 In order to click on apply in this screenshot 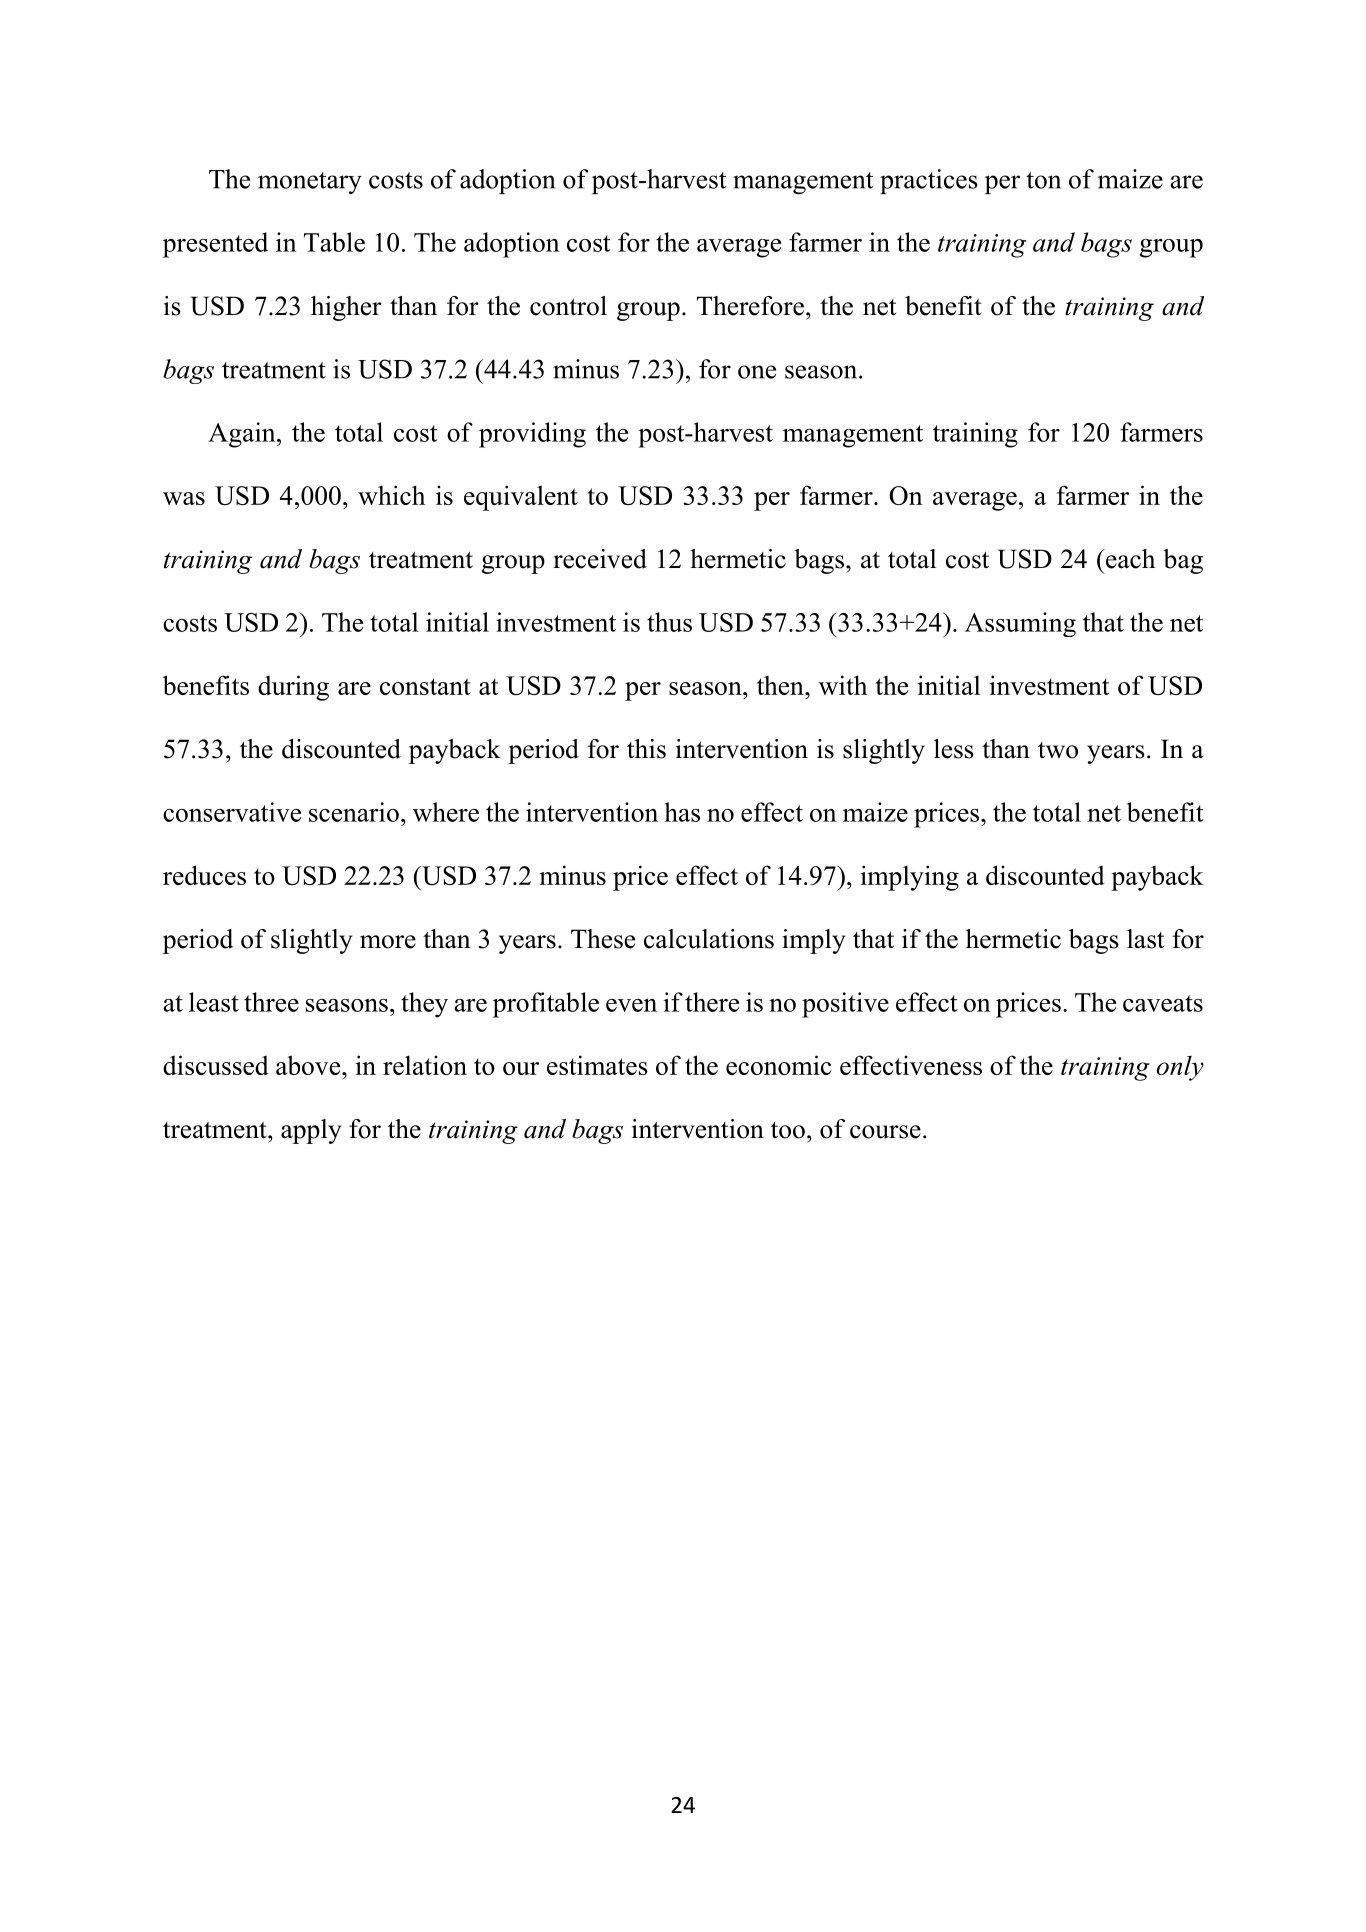, I will do `click(311, 1131)`.
